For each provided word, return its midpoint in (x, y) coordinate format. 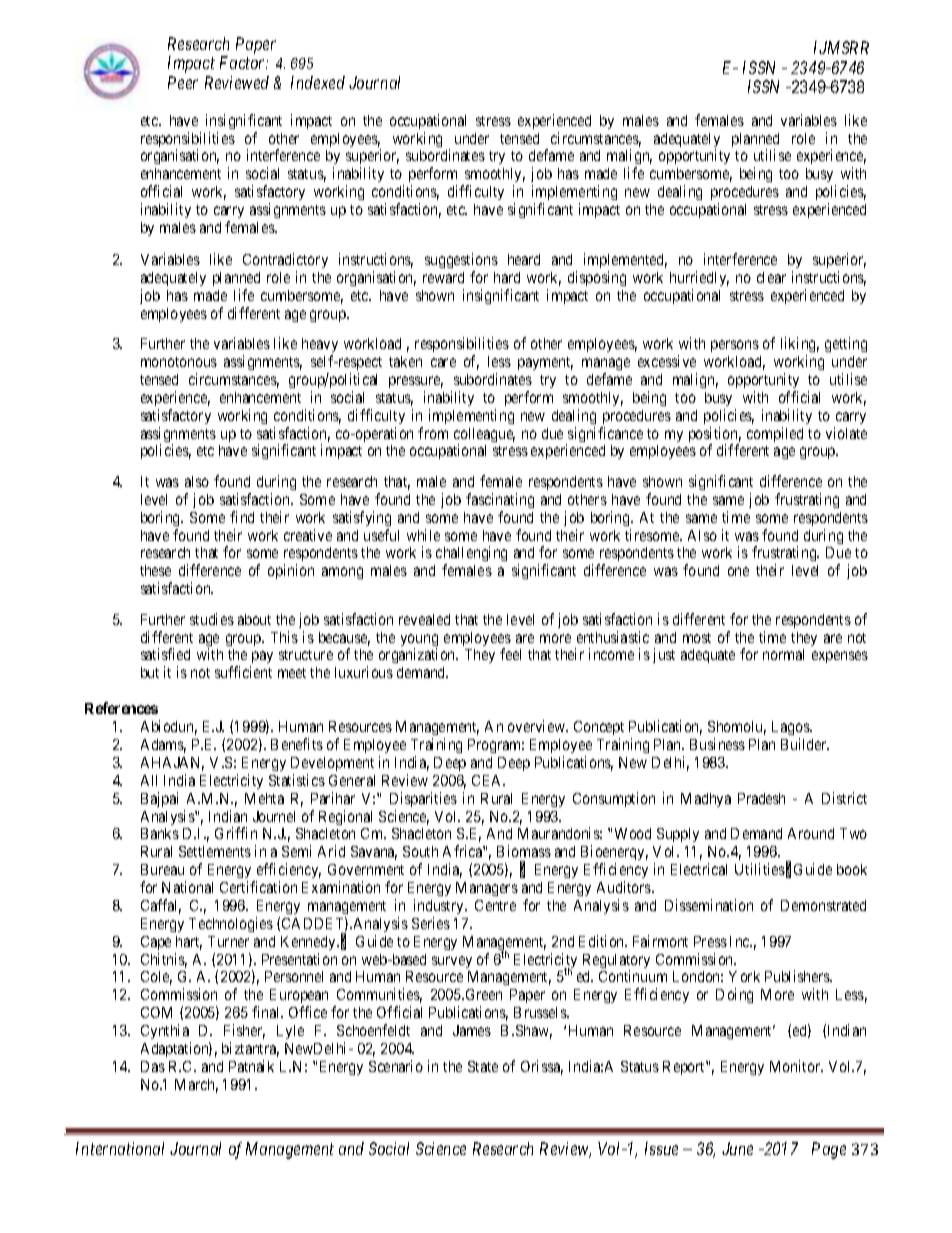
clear (771, 277)
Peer (183, 82)
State (483, 1066)
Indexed (318, 82)
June (737, 1148)
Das (153, 1066)
